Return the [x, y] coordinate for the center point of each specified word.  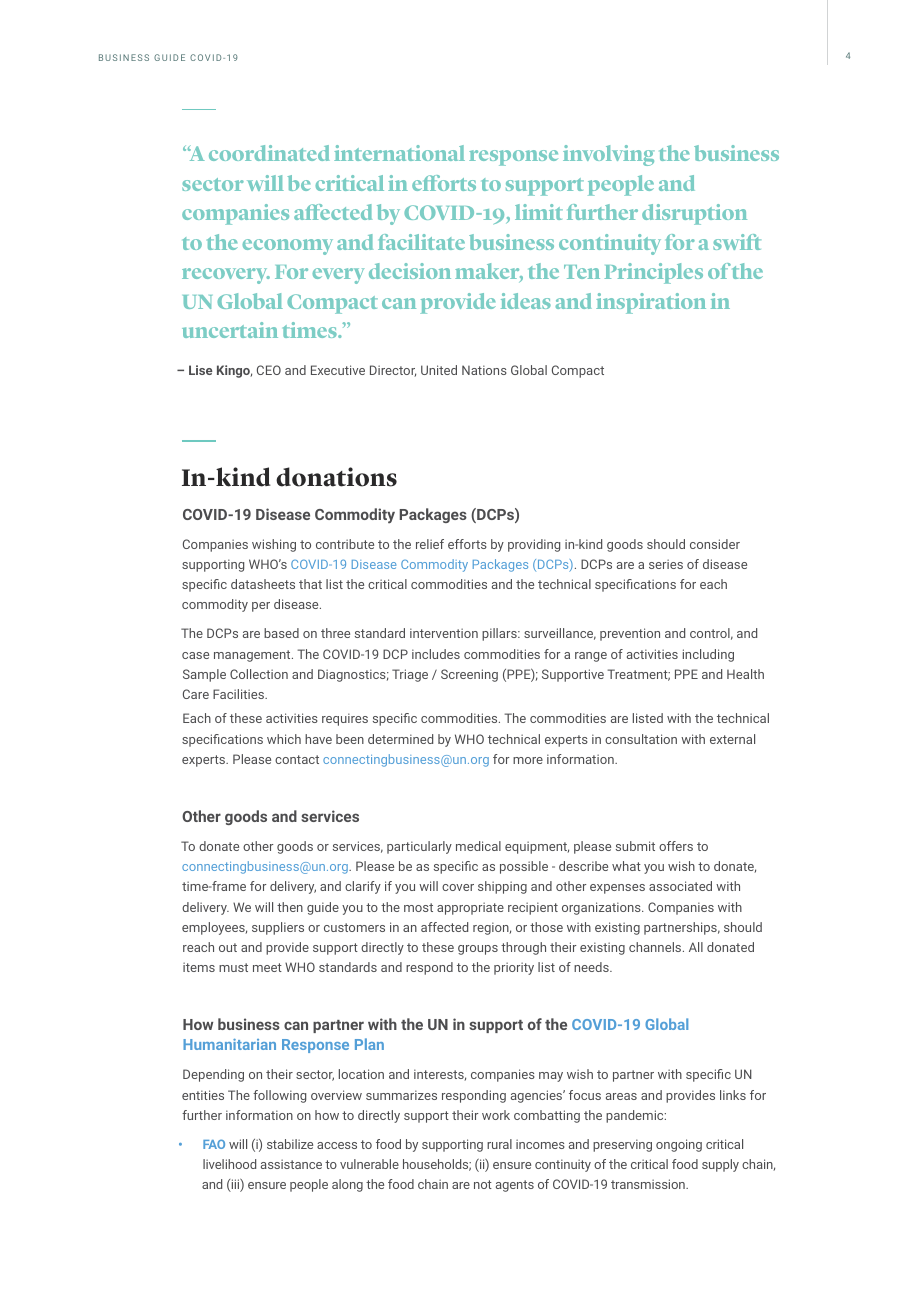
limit [539, 212]
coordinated [269, 153]
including [708, 655]
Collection [259, 674]
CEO [269, 370]
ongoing [679, 1145]
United [439, 370]
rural [499, 1144]
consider [715, 544]
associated [680, 886]
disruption [694, 214]
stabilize [290, 1144]
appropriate [470, 908]
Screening [469, 675]
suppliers [278, 928]
